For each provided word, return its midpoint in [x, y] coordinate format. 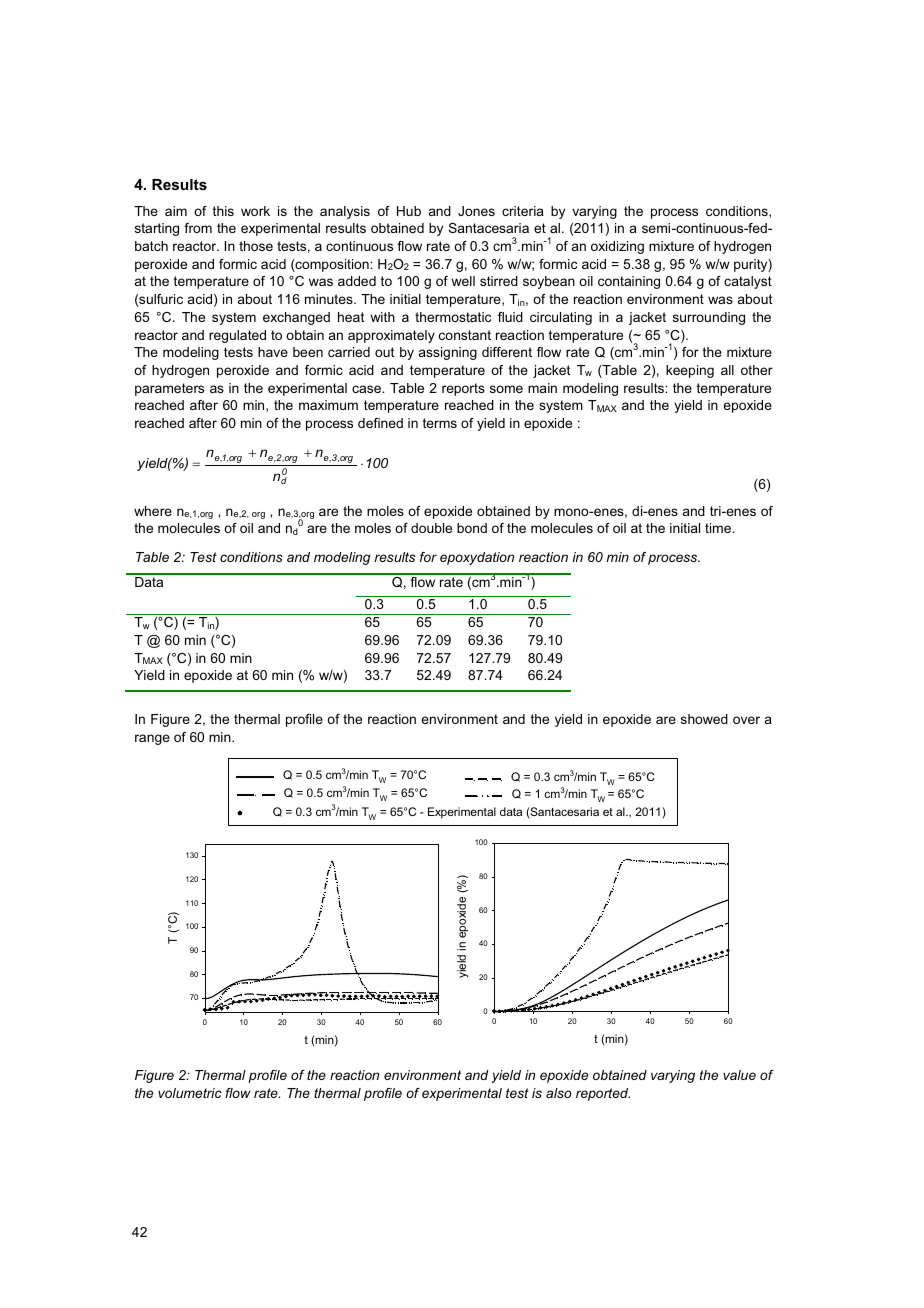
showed [704, 719]
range [152, 739]
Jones [476, 211]
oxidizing [617, 247]
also [559, 1093]
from [198, 228]
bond [472, 528]
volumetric [190, 1093]
